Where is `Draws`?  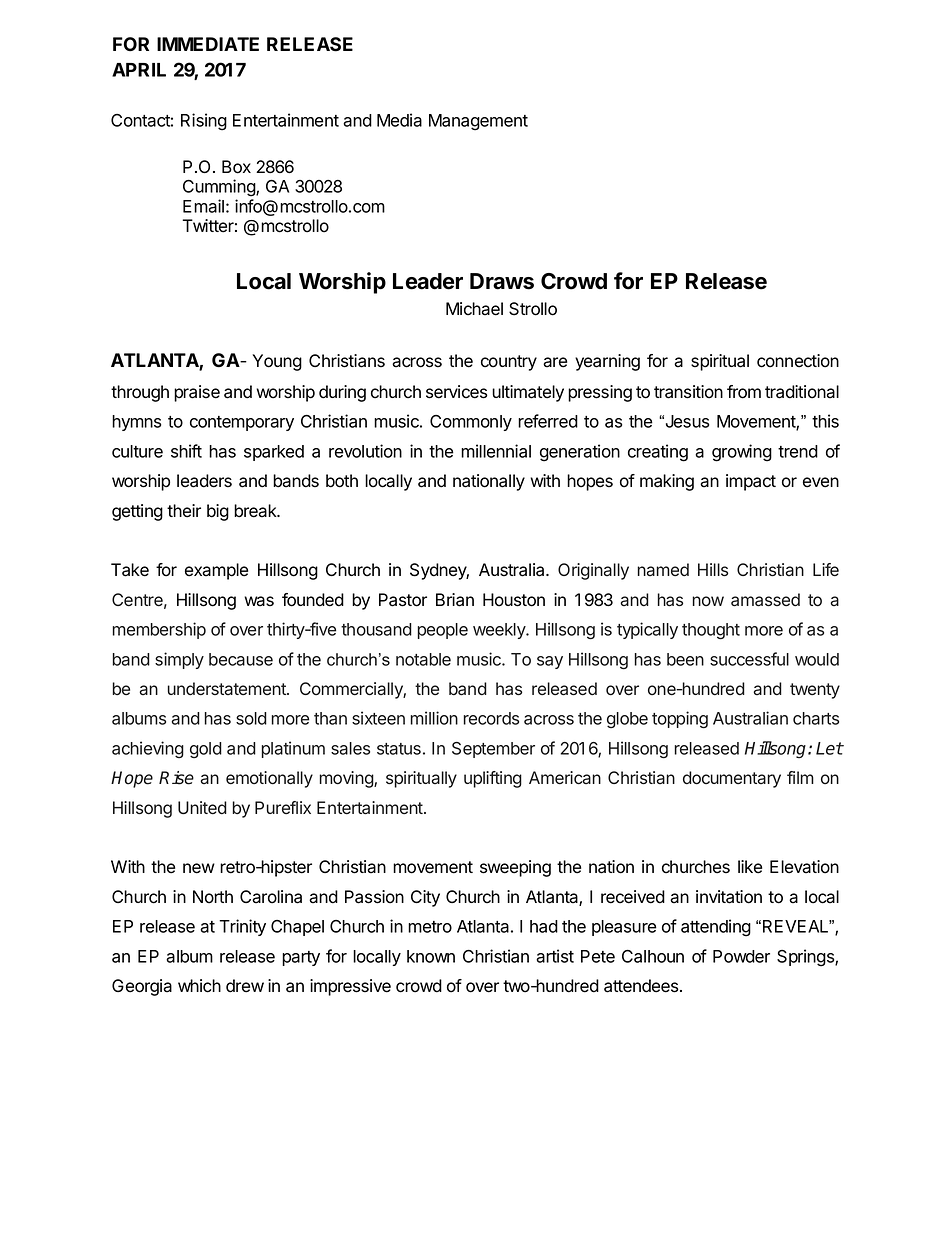 Draws is located at coordinates (502, 281).
